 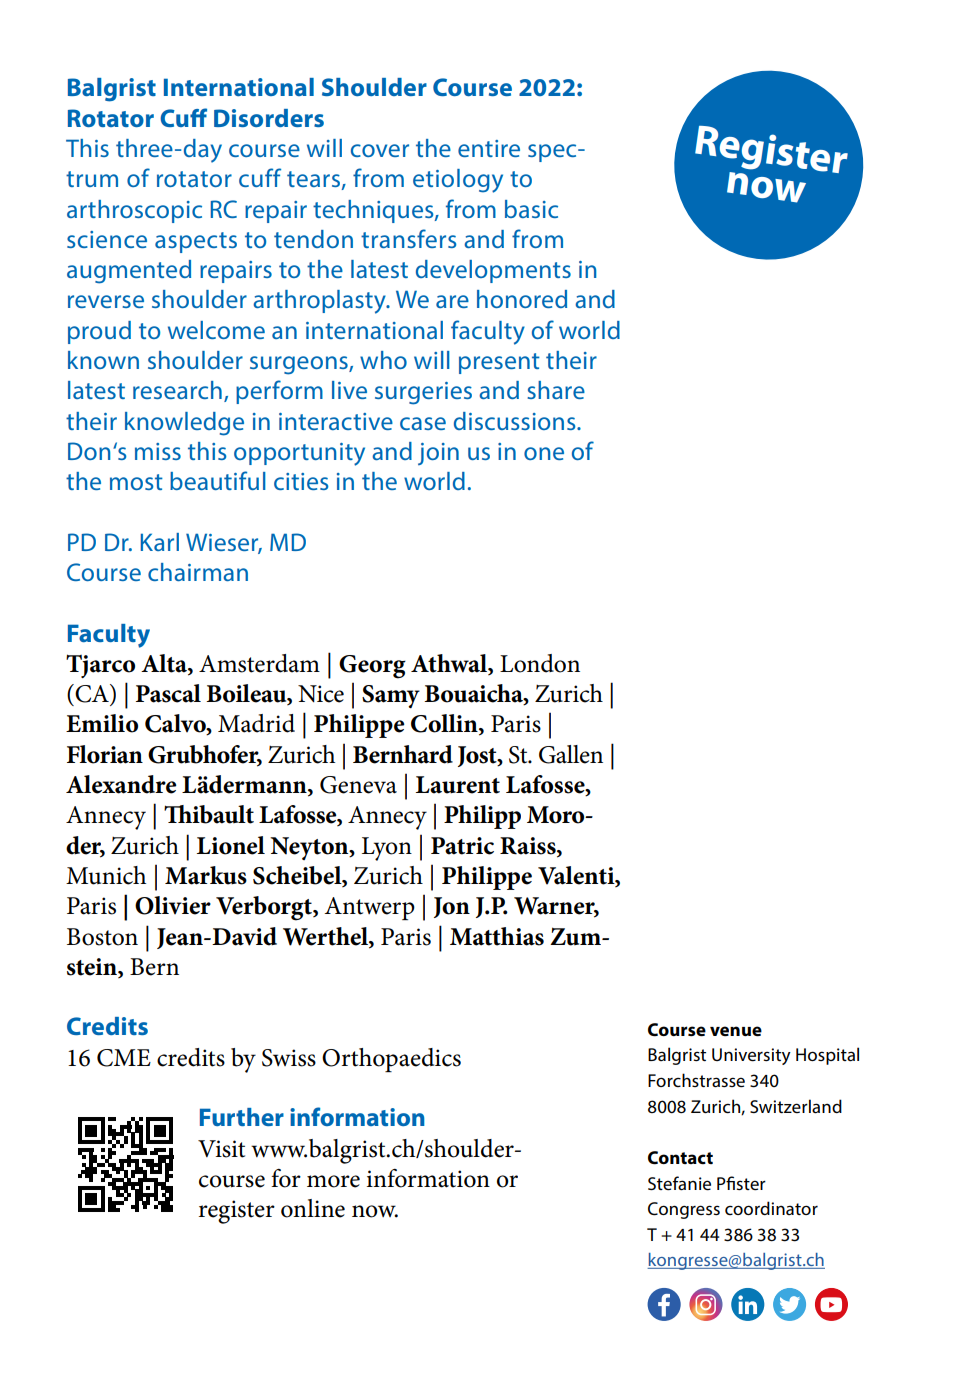 I want to click on welcome, so click(x=216, y=330).
